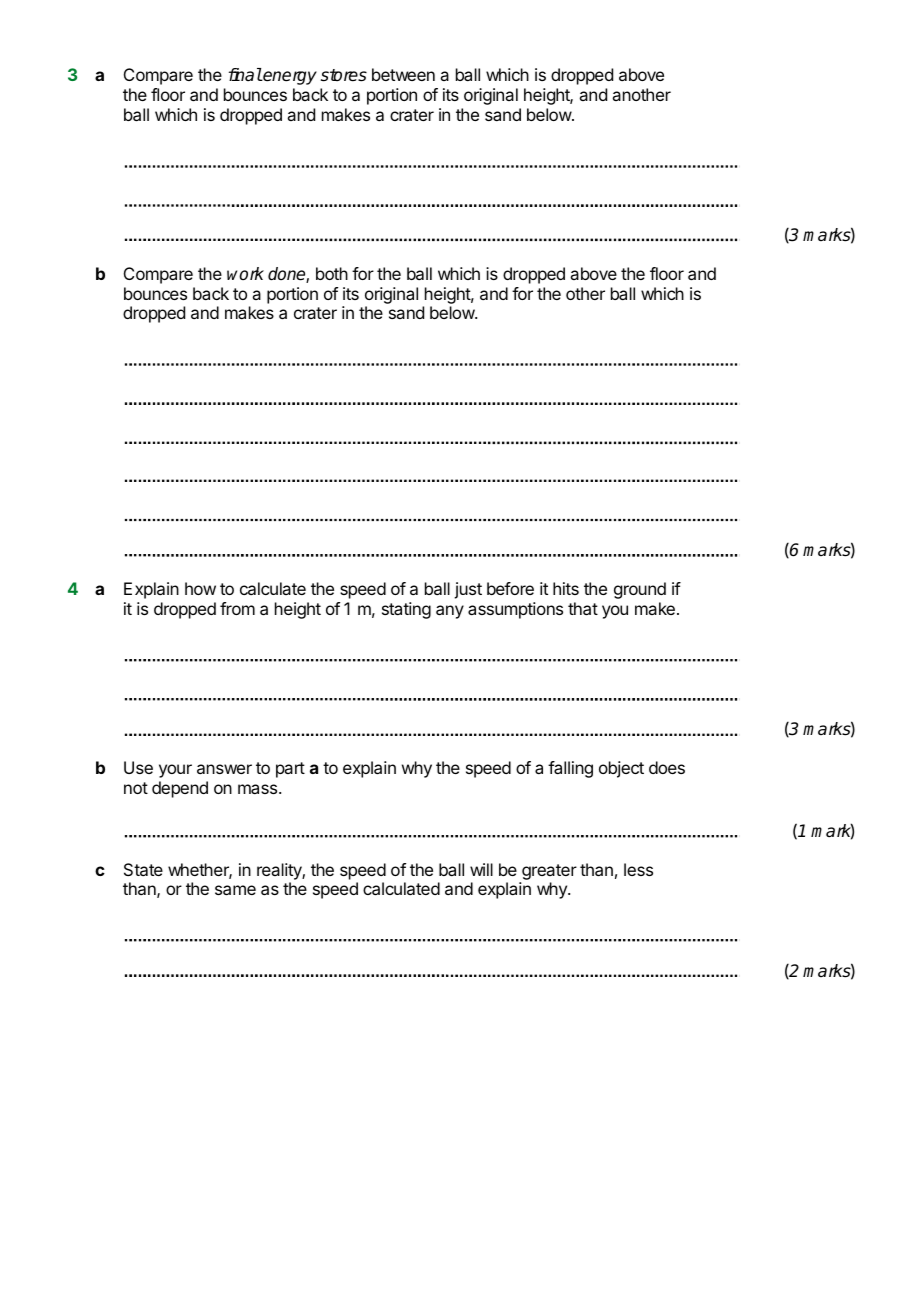 The width and height of the image is (924, 1308). Describe the element at coordinates (235, 890) in the image. I see `same` at that location.
